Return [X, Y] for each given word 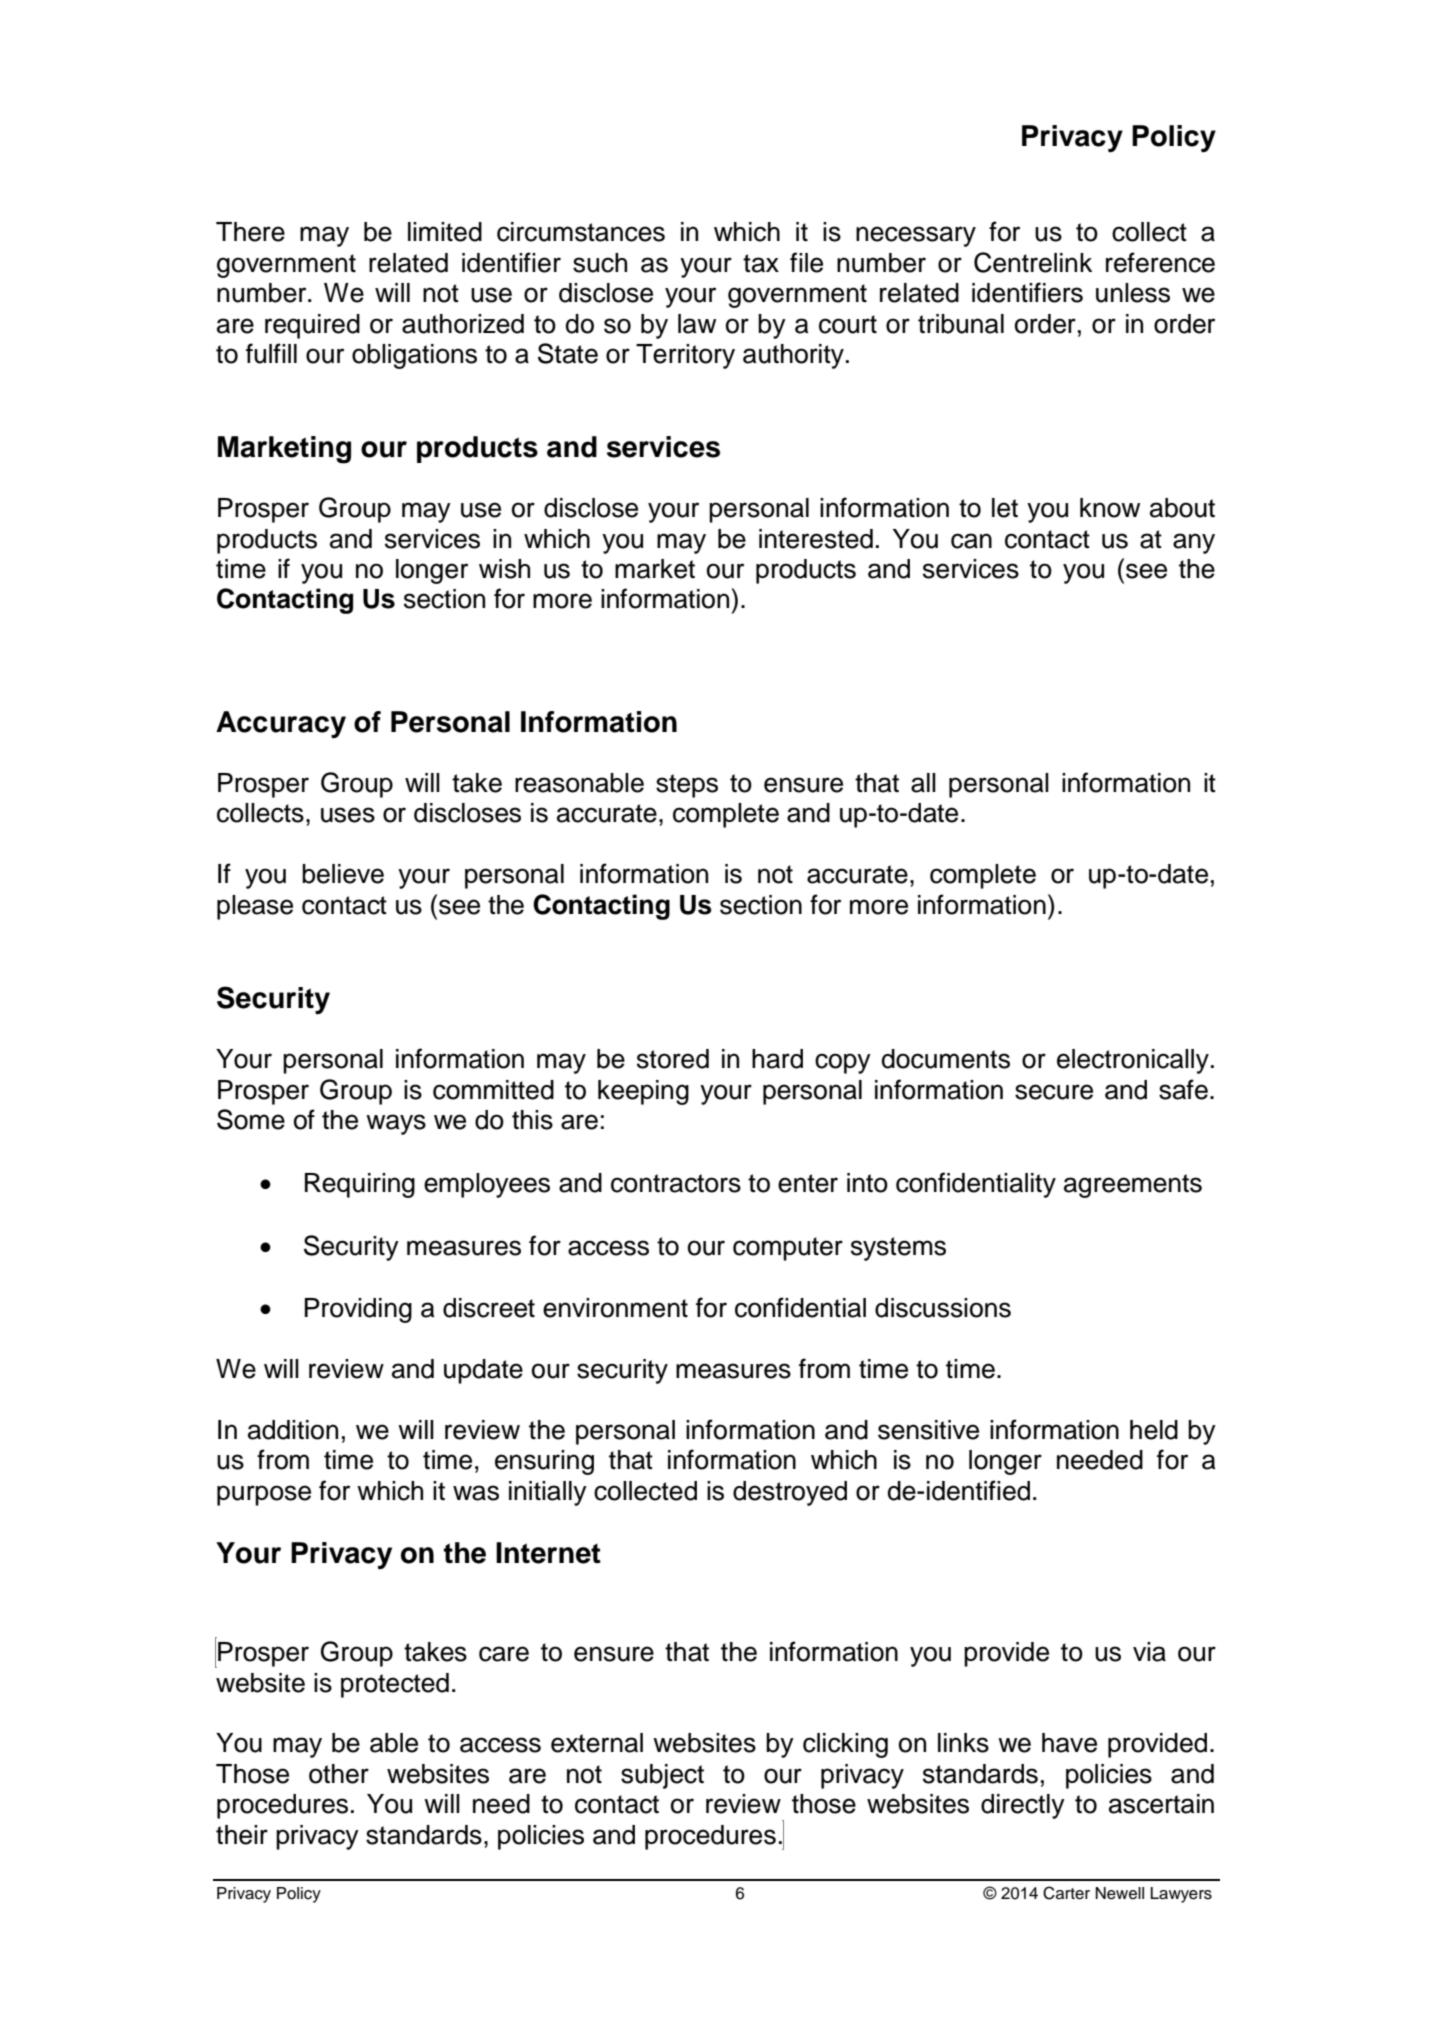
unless [1133, 293]
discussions [943, 1308]
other [339, 1774]
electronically [1133, 1061]
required [312, 326]
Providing [358, 1310]
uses [348, 815]
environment [615, 1308]
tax [761, 263]
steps [687, 786]
